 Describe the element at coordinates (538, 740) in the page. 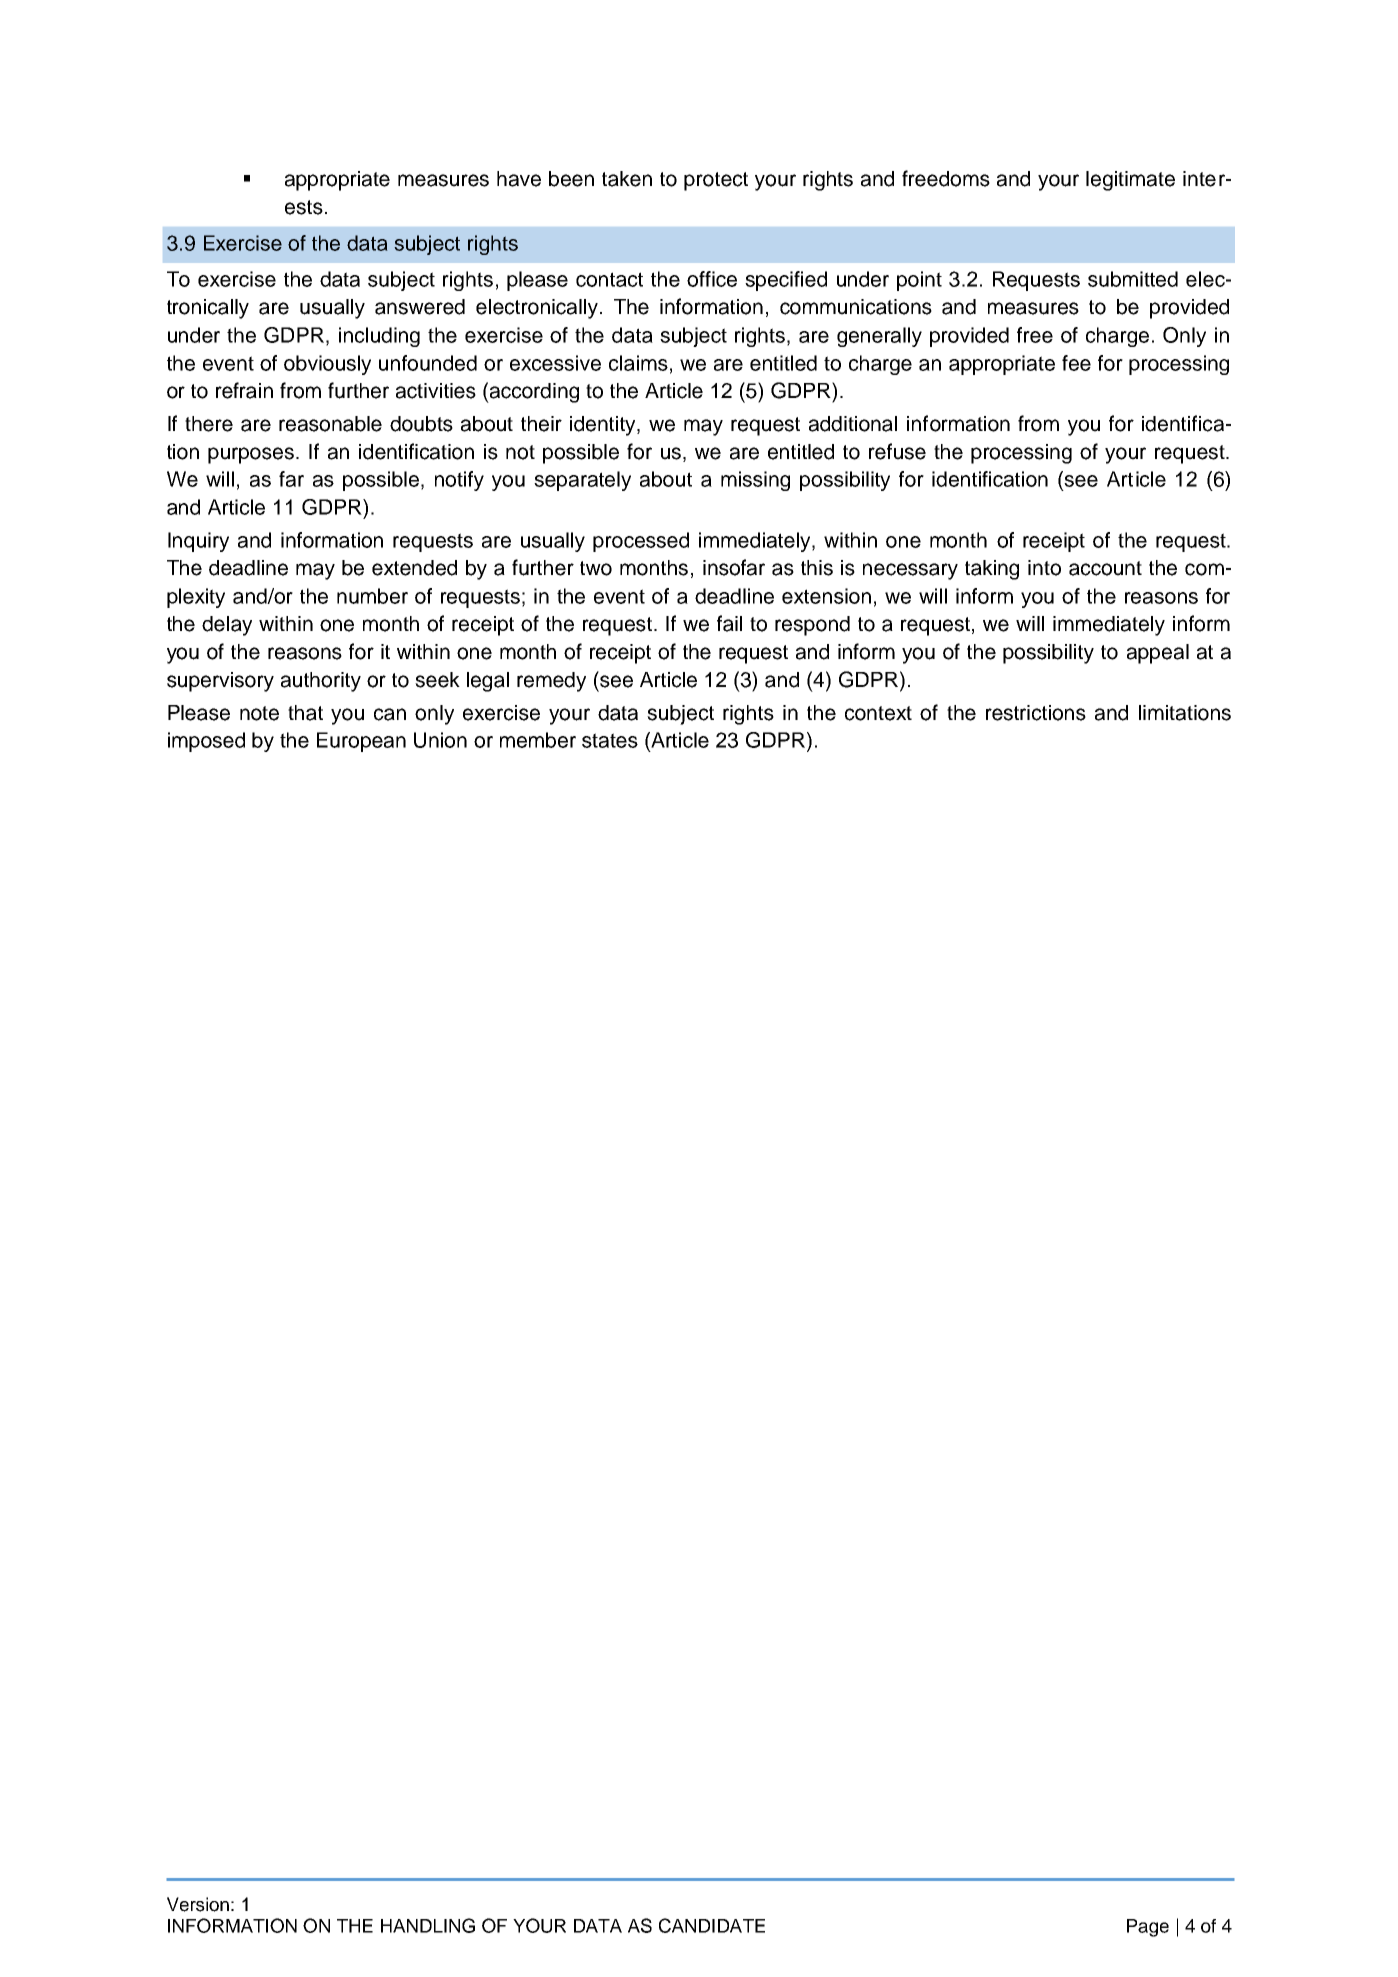

I see `member` at that location.
